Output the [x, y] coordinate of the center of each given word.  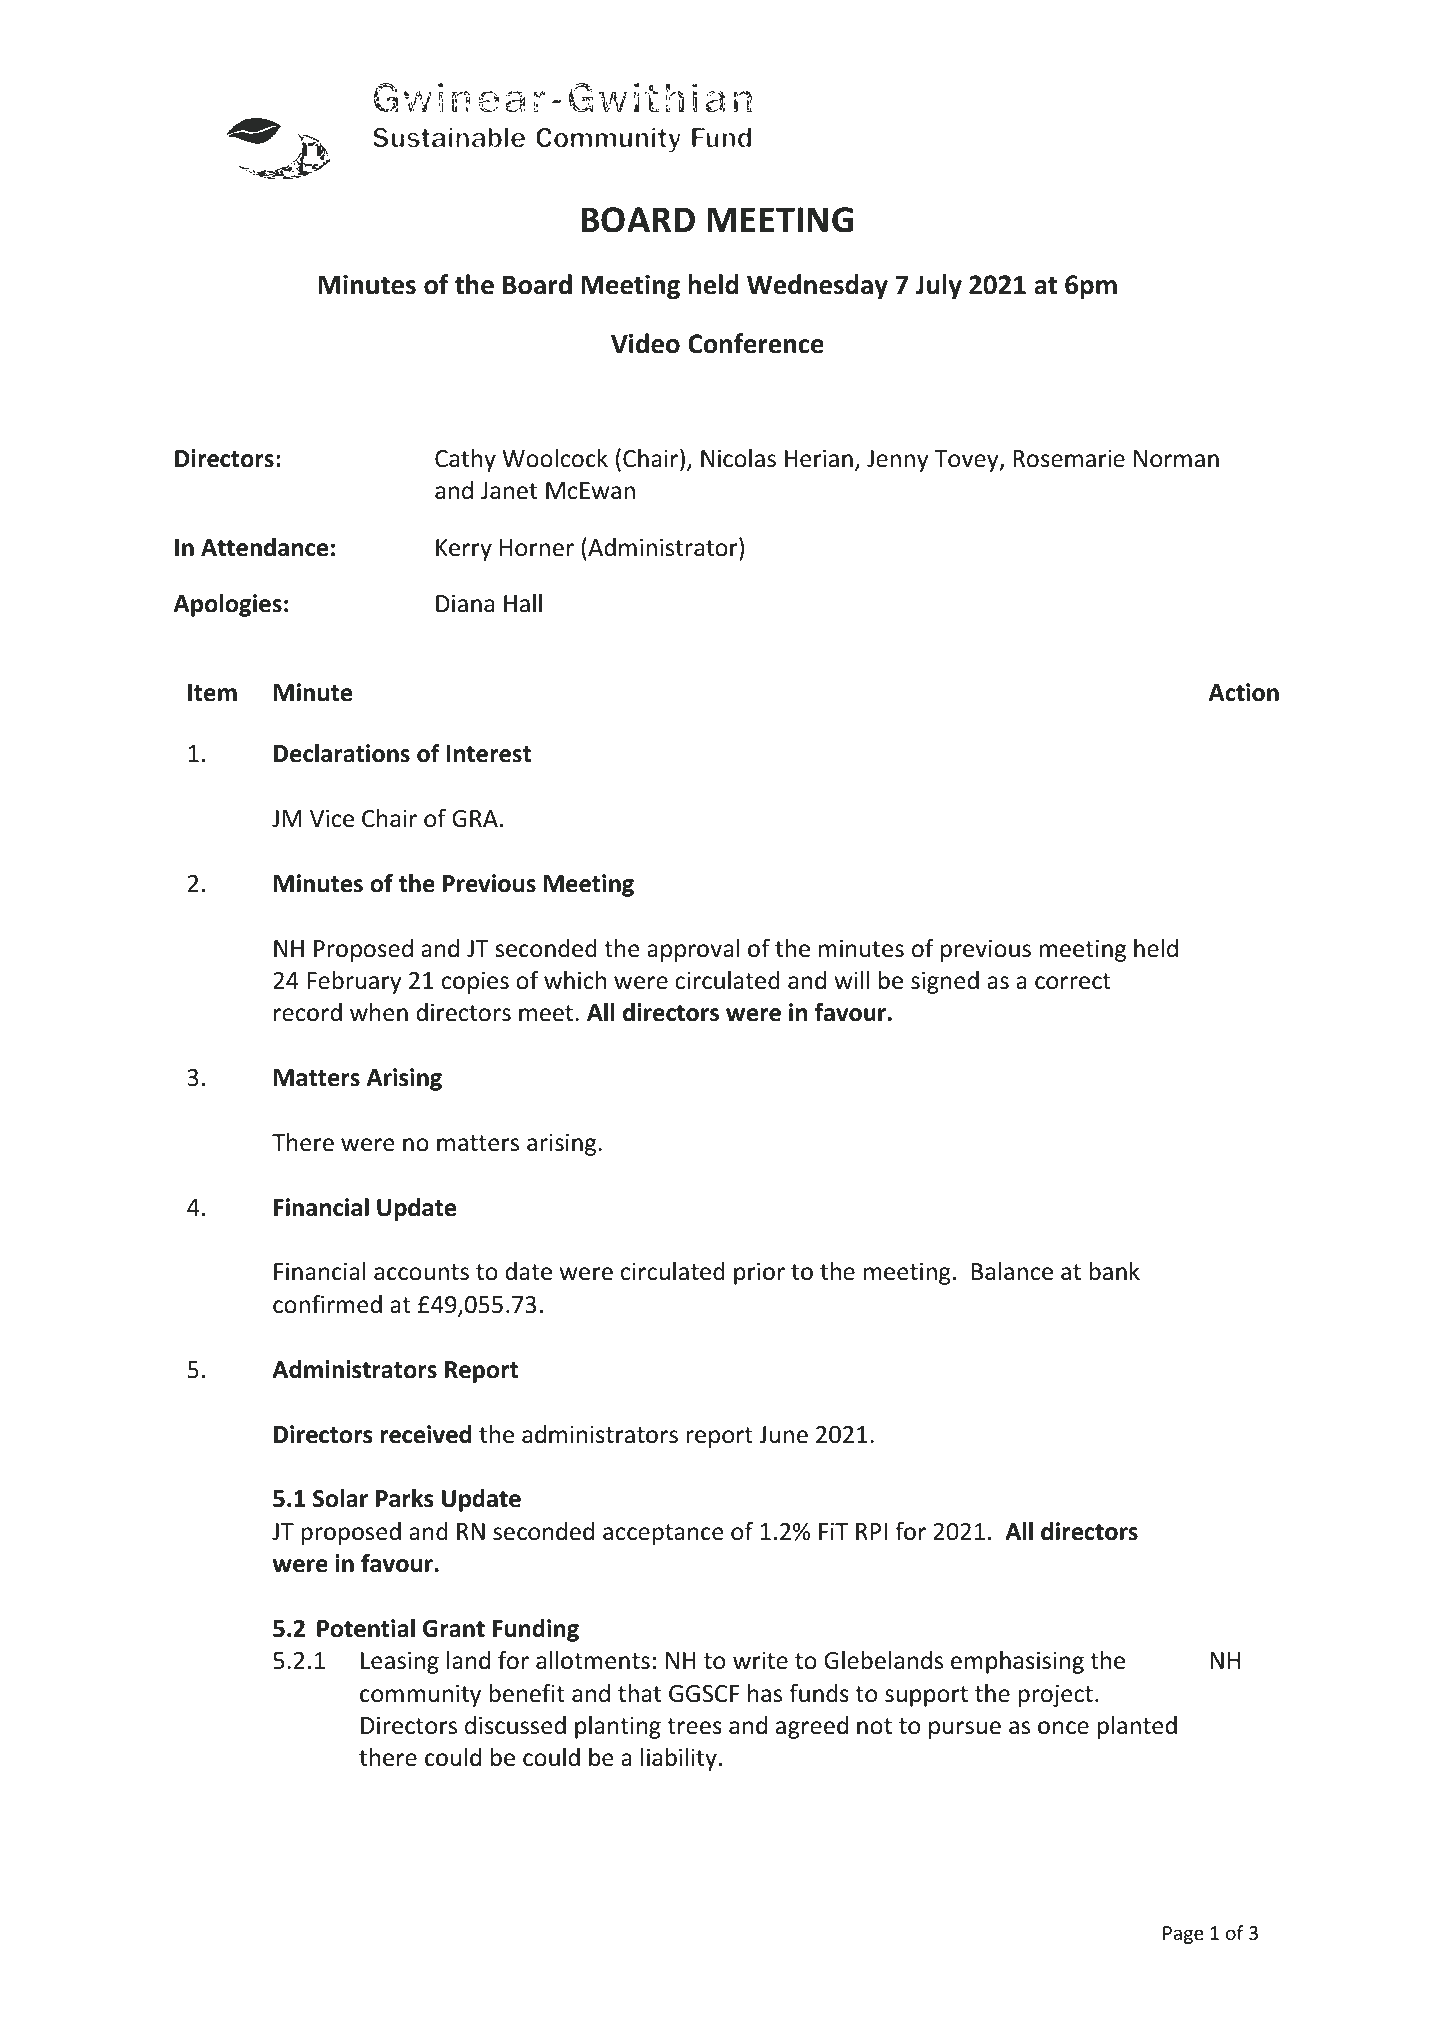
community [420, 1695]
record [308, 1012]
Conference [756, 343]
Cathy [465, 460]
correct [1073, 981]
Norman [1176, 459]
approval [693, 950]
